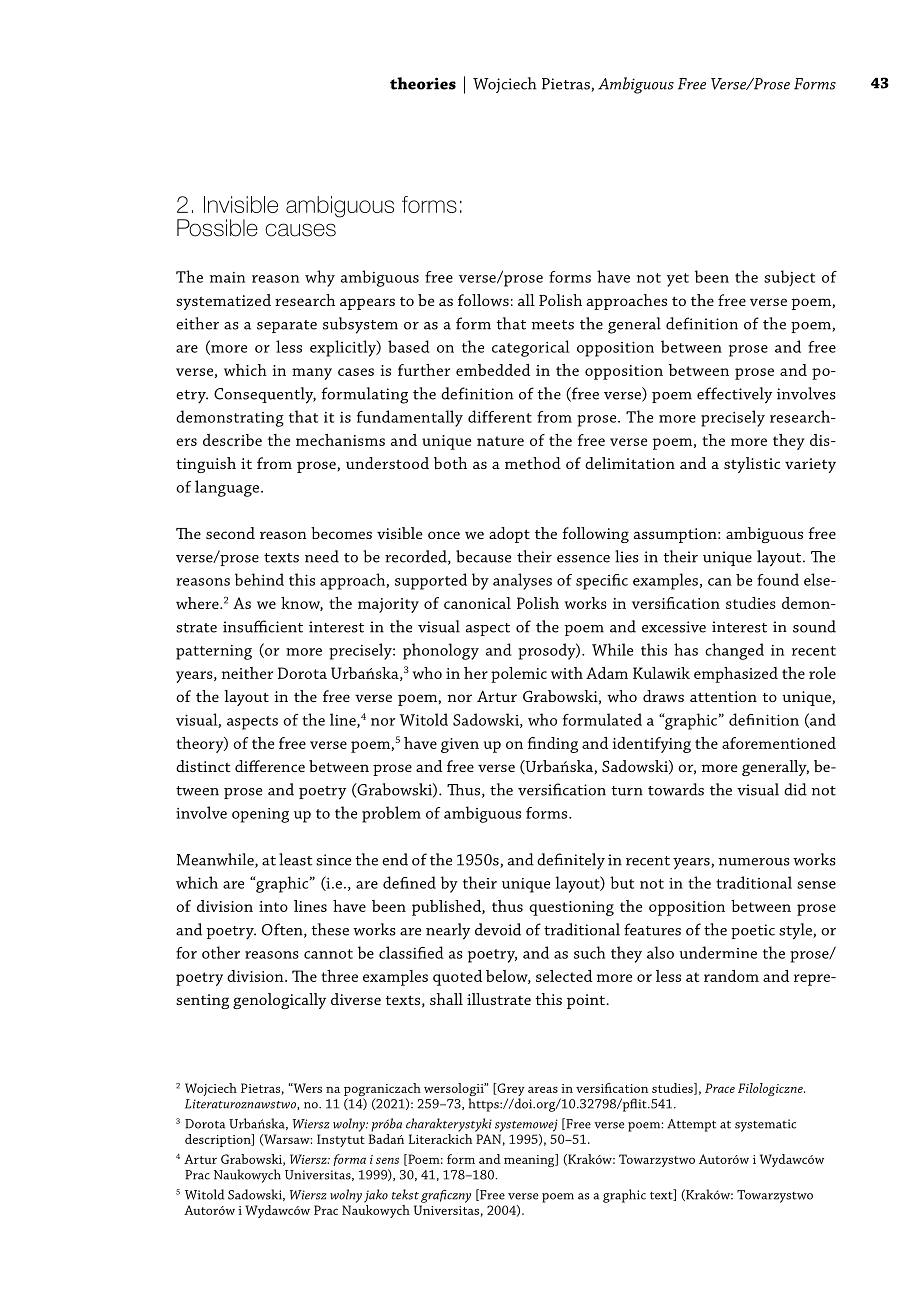 The width and height of the page is (924, 1308). What do you see at coordinates (423, 83) in the page?
I see `theories` at bounding box center [423, 83].
